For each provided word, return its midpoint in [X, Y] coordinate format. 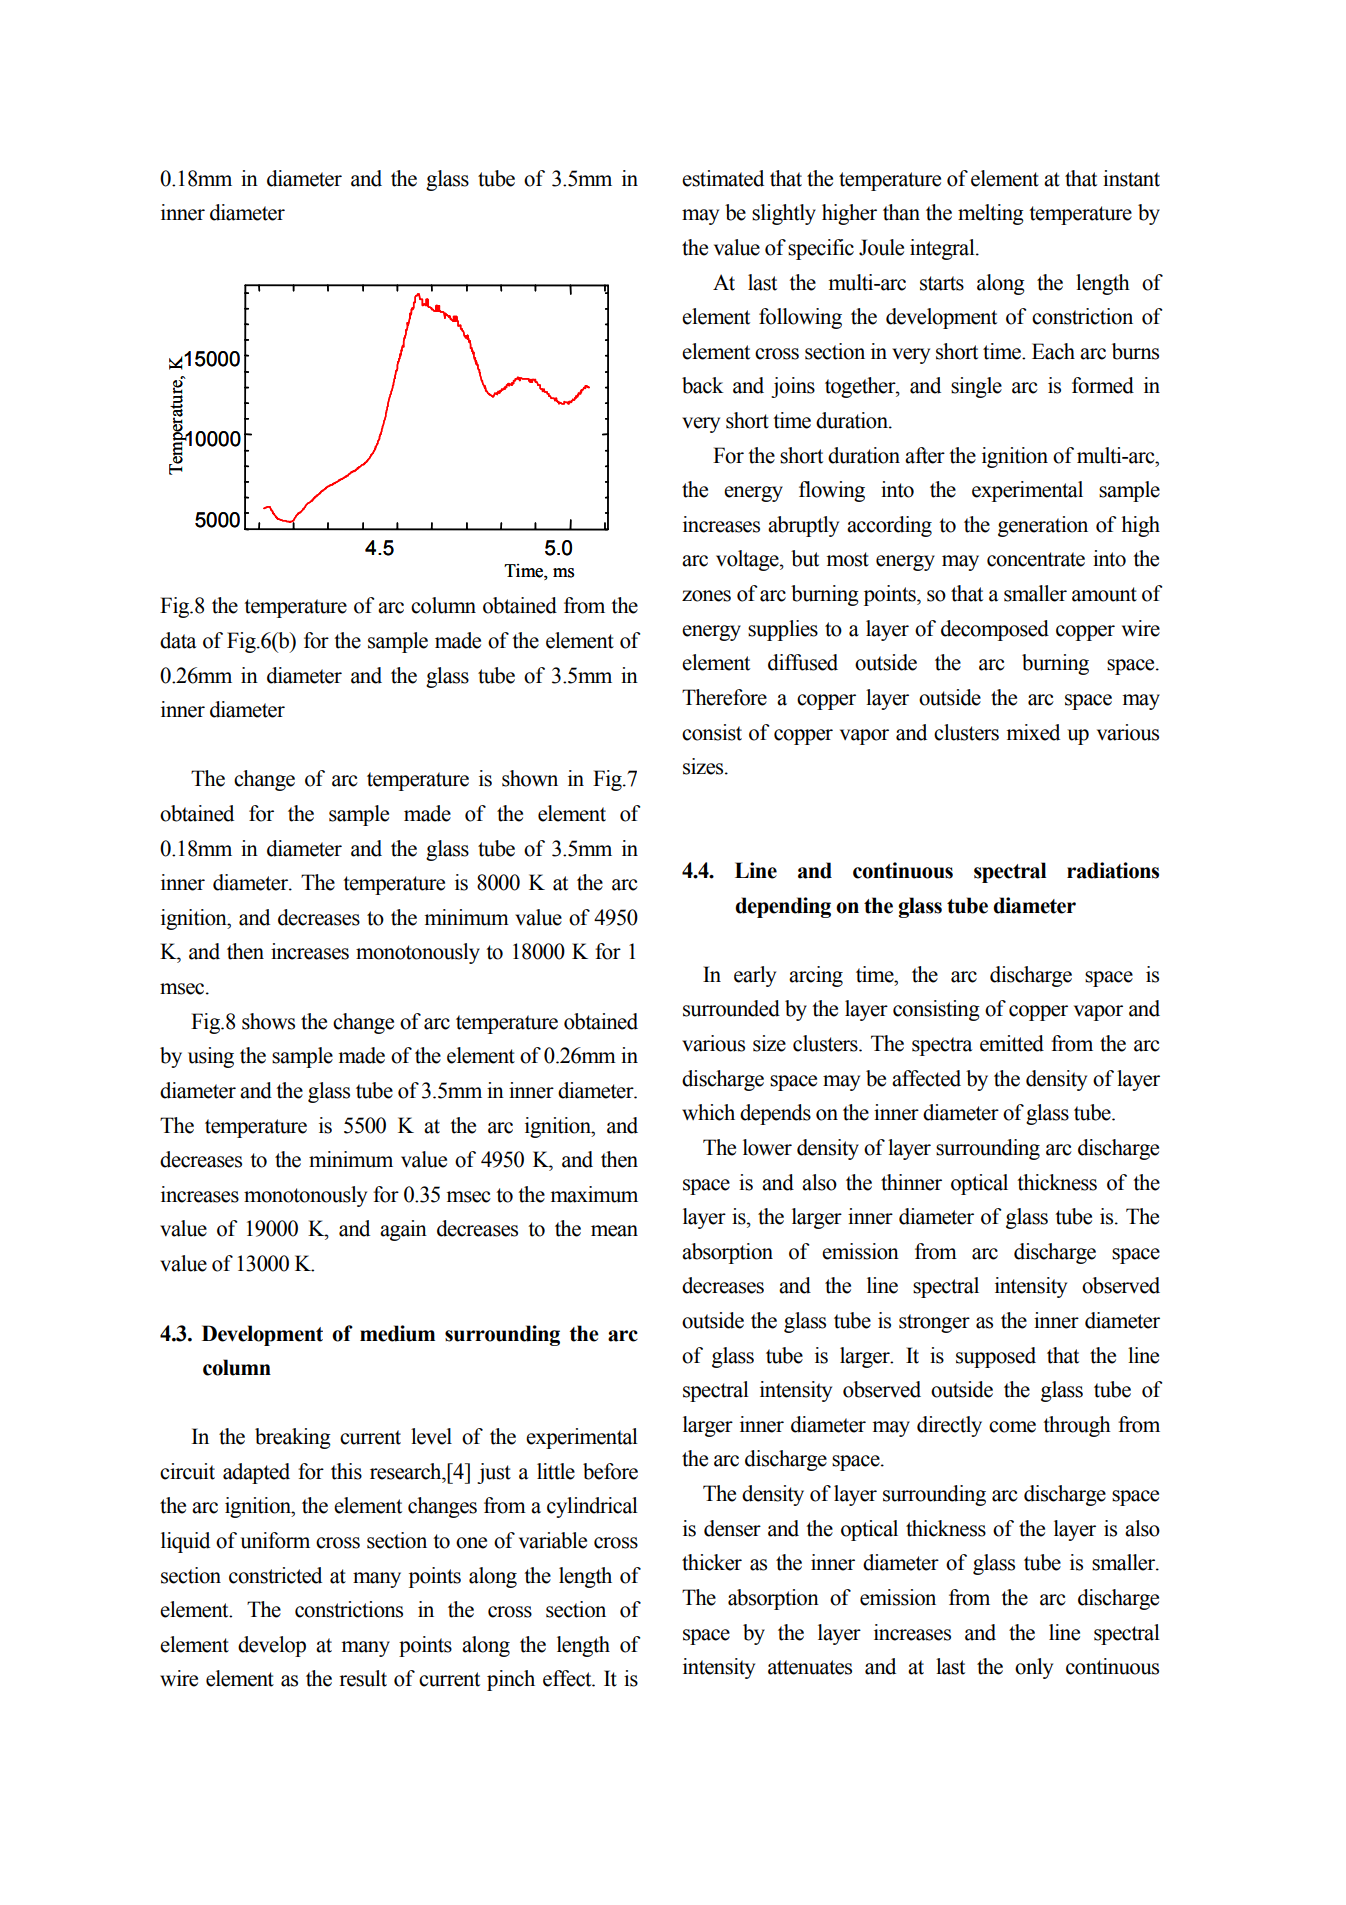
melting [991, 214]
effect [568, 1678]
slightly [784, 214]
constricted [275, 1575]
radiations [1113, 870]
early [755, 976]
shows [268, 1021]
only [1034, 1668]
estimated [723, 178]
